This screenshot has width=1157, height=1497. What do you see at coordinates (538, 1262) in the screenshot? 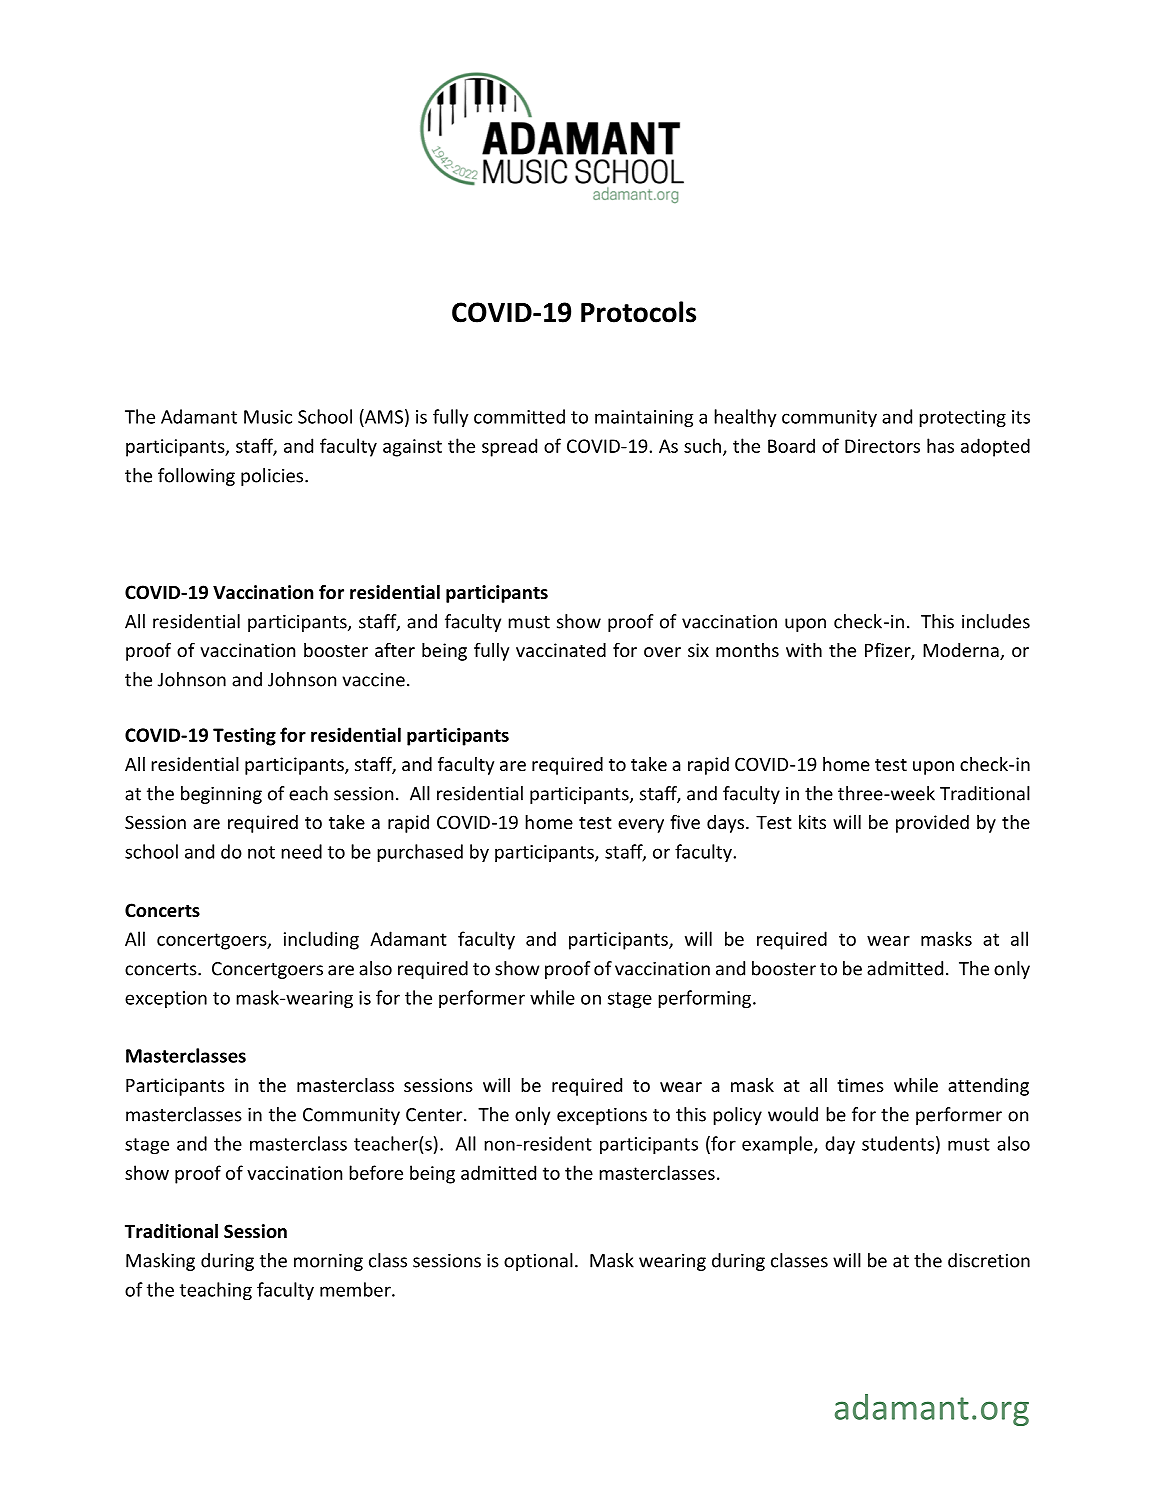
I see `optional` at bounding box center [538, 1262].
